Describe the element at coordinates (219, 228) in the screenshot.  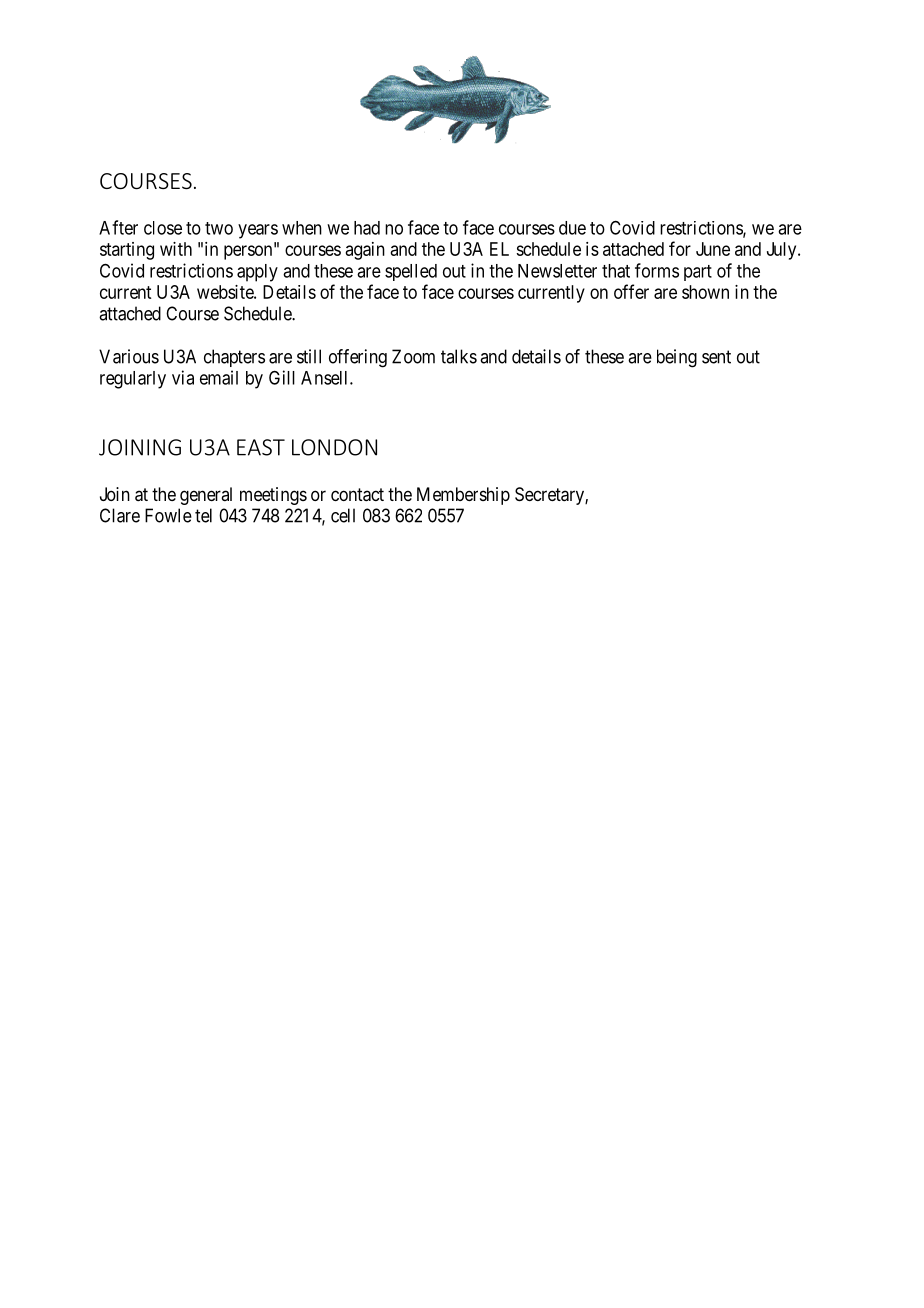
I see `two` at that location.
